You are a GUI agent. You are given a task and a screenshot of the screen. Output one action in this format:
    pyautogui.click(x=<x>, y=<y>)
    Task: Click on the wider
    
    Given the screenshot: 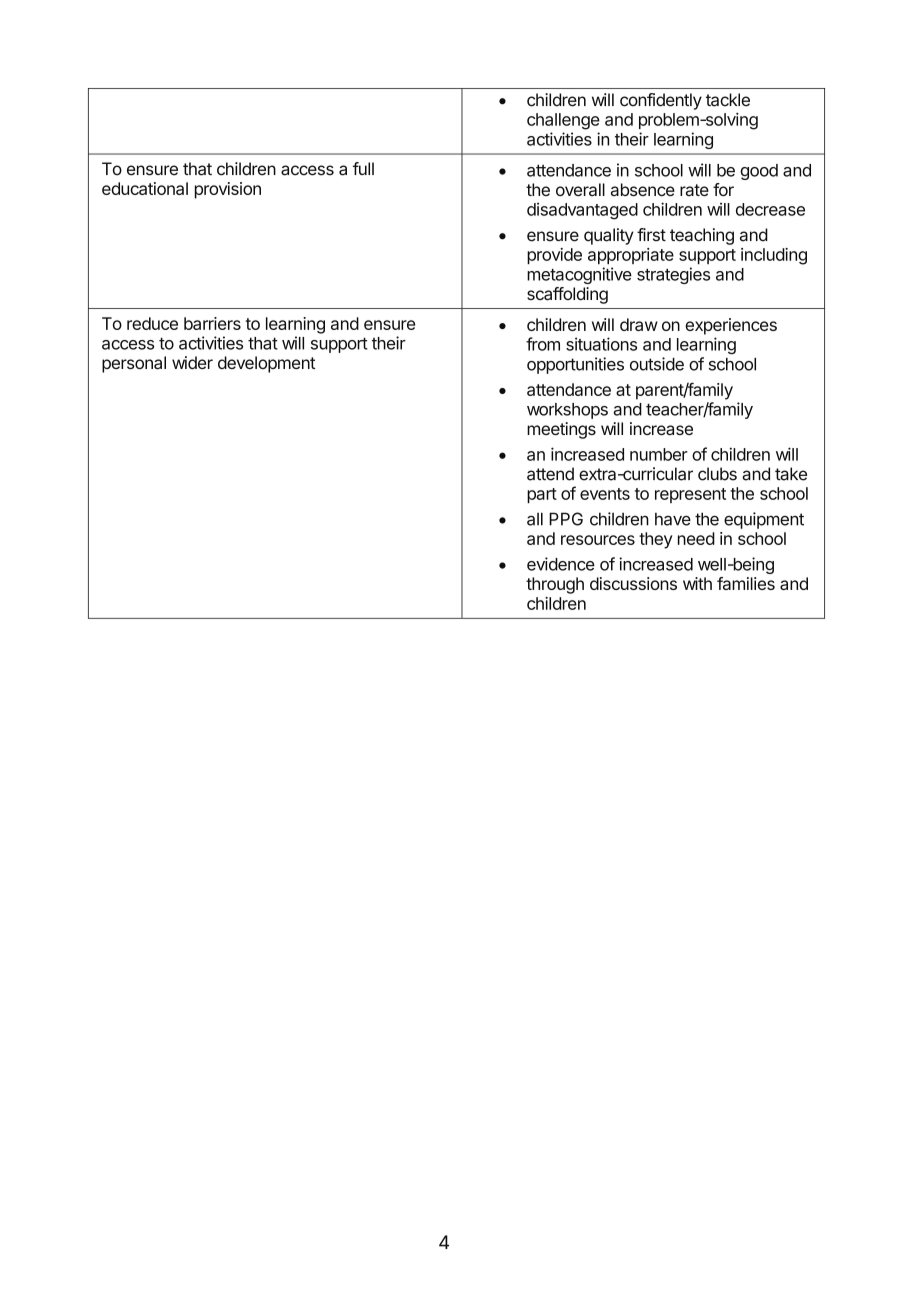 What is the action you would take?
    pyautogui.click(x=192, y=362)
